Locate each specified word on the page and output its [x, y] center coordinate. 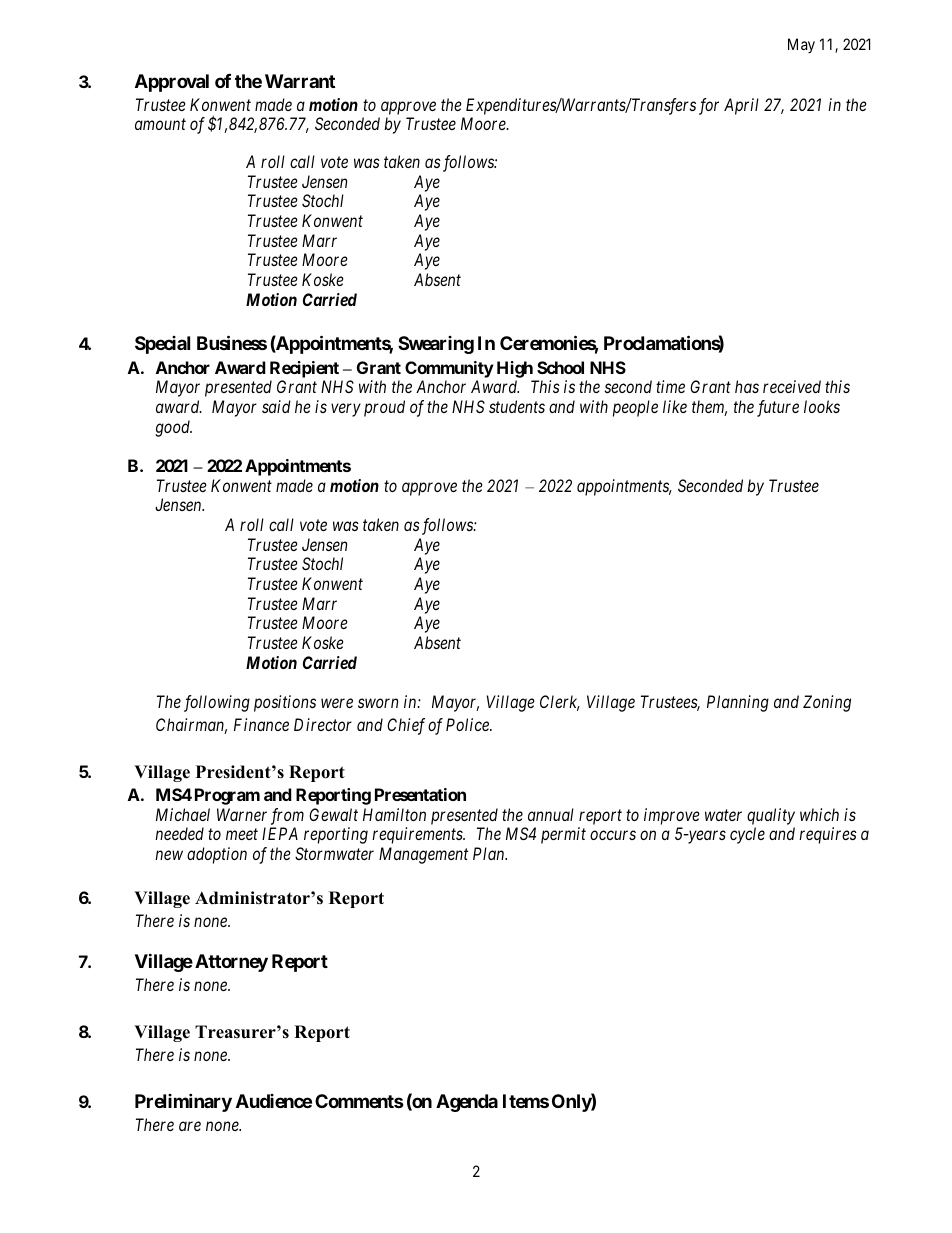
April [741, 106]
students [517, 406]
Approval [172, 83]
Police [468, 724]
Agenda [467, 1103]
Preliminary [183, 1102]
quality [771, 816]
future [778, 408]
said [276, 406]
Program [227, 796]
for [709, 106]
